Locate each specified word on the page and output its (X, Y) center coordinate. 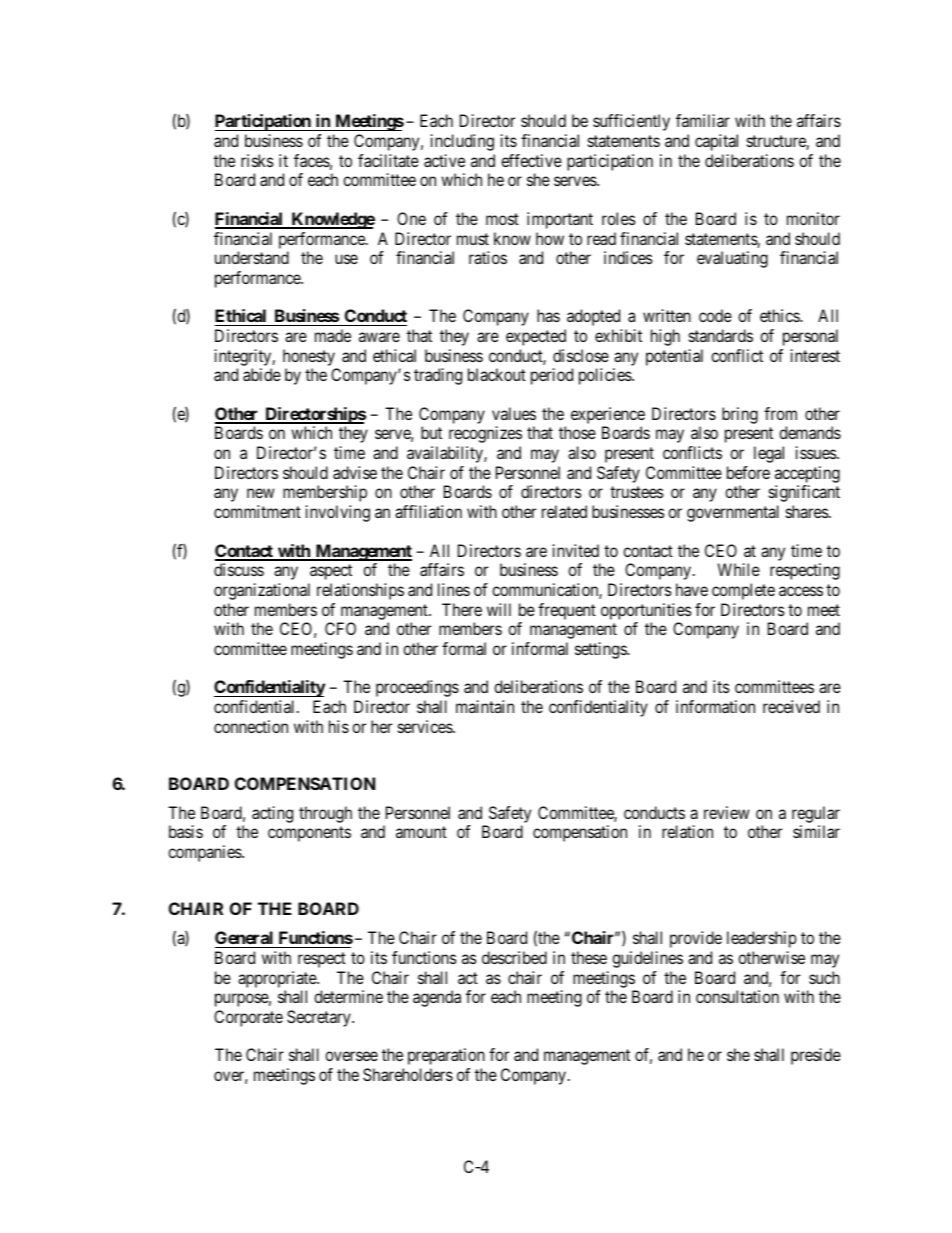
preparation (446, 1056)
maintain (485, 706)
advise (355, 472)
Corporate (248, 1018)
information (715, 706)
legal (769, 454)
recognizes (485, 434)
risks (257, 160)
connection (251, 726)
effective (531, 160)
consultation (737, 996)
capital (716, 142)
